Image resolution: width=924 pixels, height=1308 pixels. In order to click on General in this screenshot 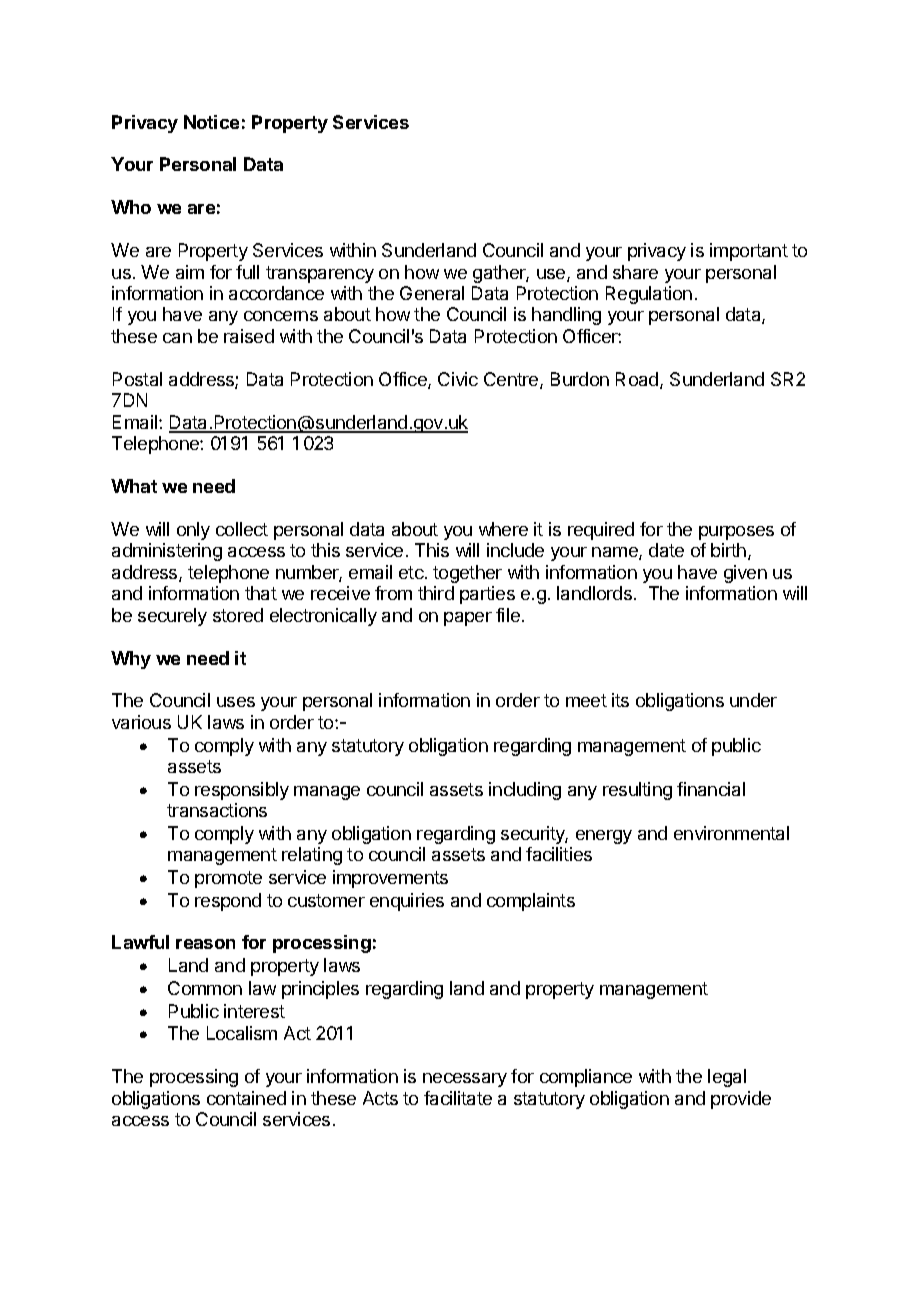, I will do `click(432, 293)`.
